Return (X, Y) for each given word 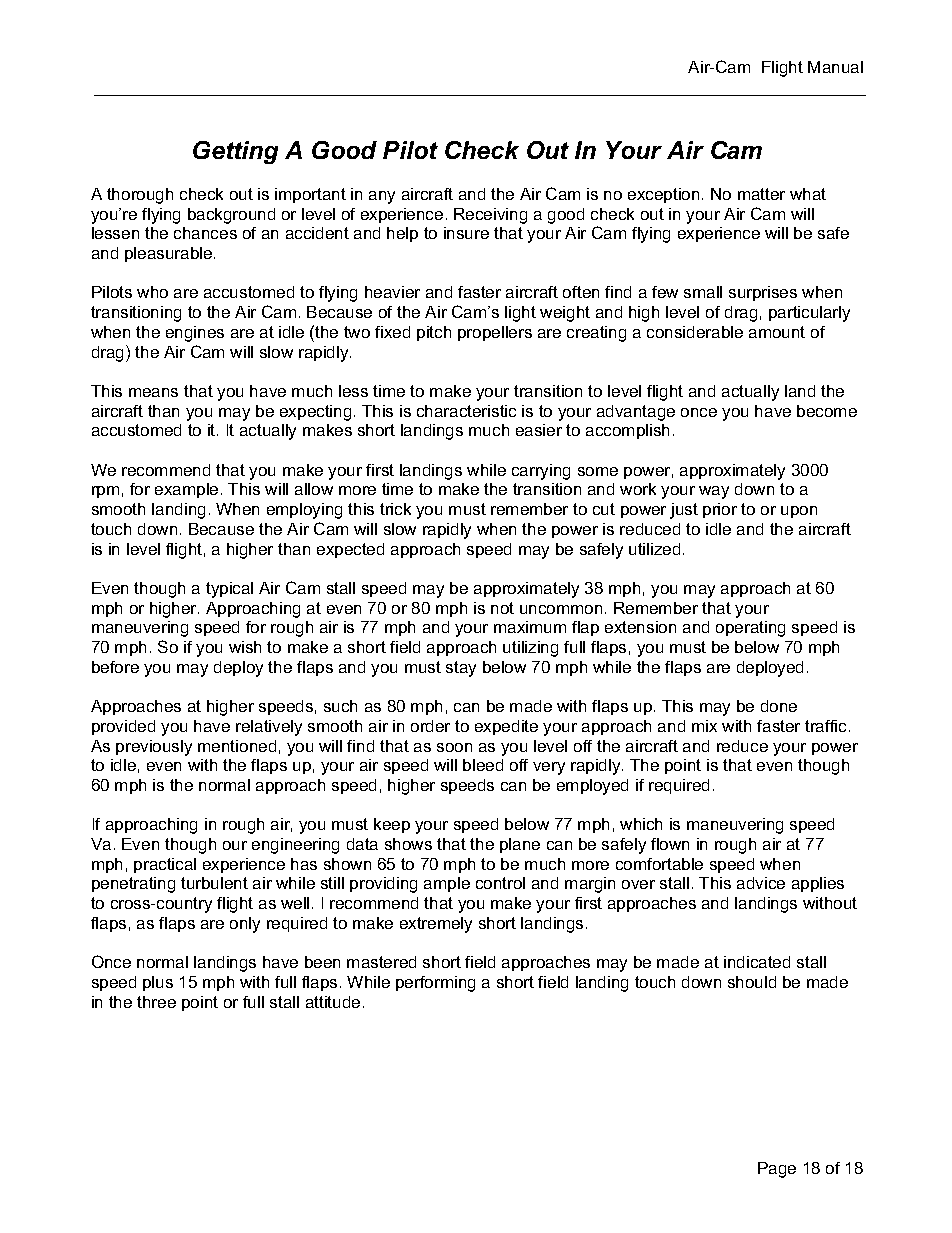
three (156, 1002)
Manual (835, 67)
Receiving (490, 216)
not (502, 608)
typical (229, 590)
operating (750, 629)
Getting (235, 152)
